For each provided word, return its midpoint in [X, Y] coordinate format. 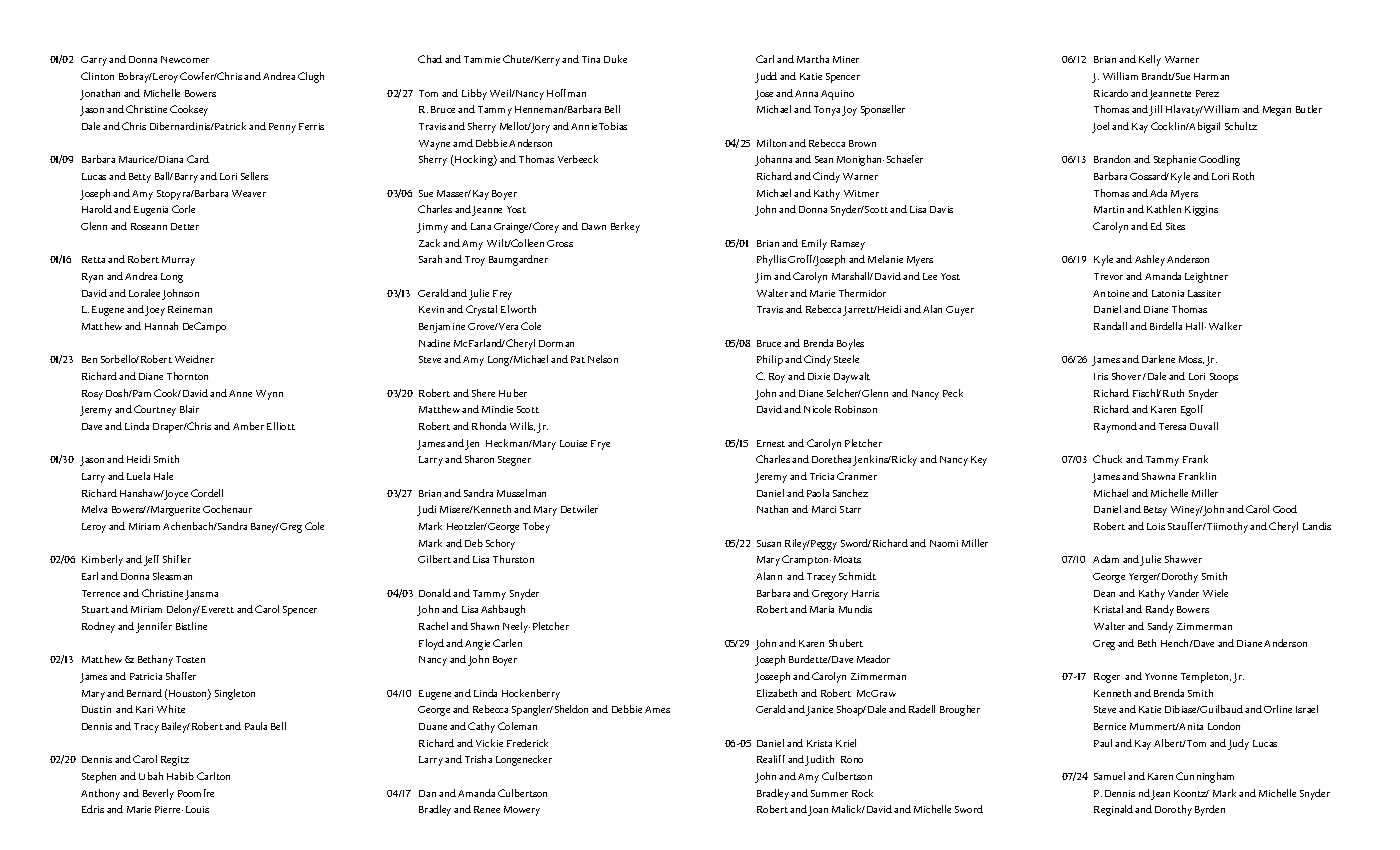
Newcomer [185, 59]
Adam [1106, 559]
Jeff [151, 560]
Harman [1211, 76]
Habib [180, 776]
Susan [769, 543]
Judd [766, 77]
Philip [770, 360]
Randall [1110, 326]
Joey [155, 311]
